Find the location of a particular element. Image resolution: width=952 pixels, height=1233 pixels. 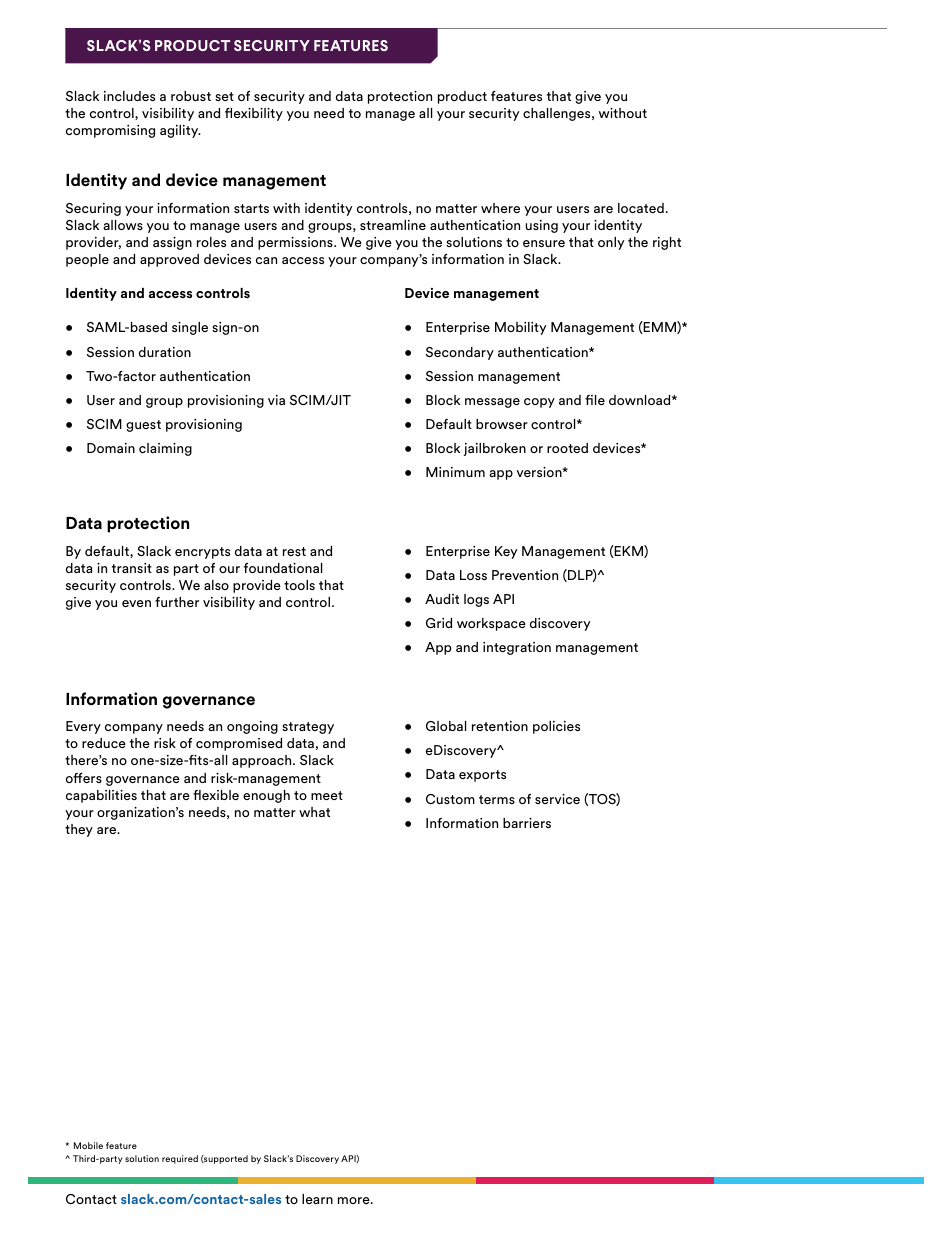

what is located at coordinates (314, 812).
